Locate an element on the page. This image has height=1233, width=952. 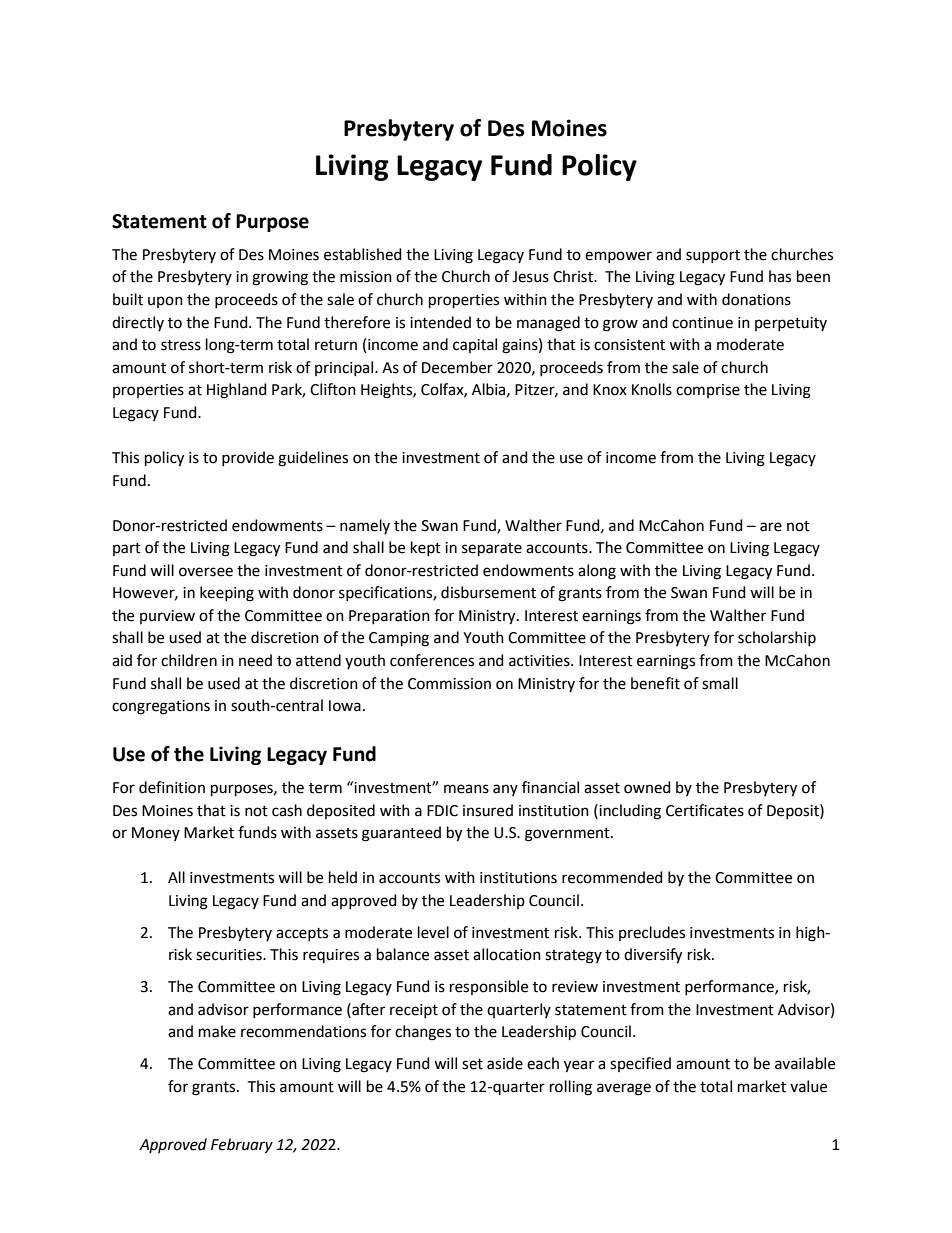
Jesus is located at coordinates (530, 277).
